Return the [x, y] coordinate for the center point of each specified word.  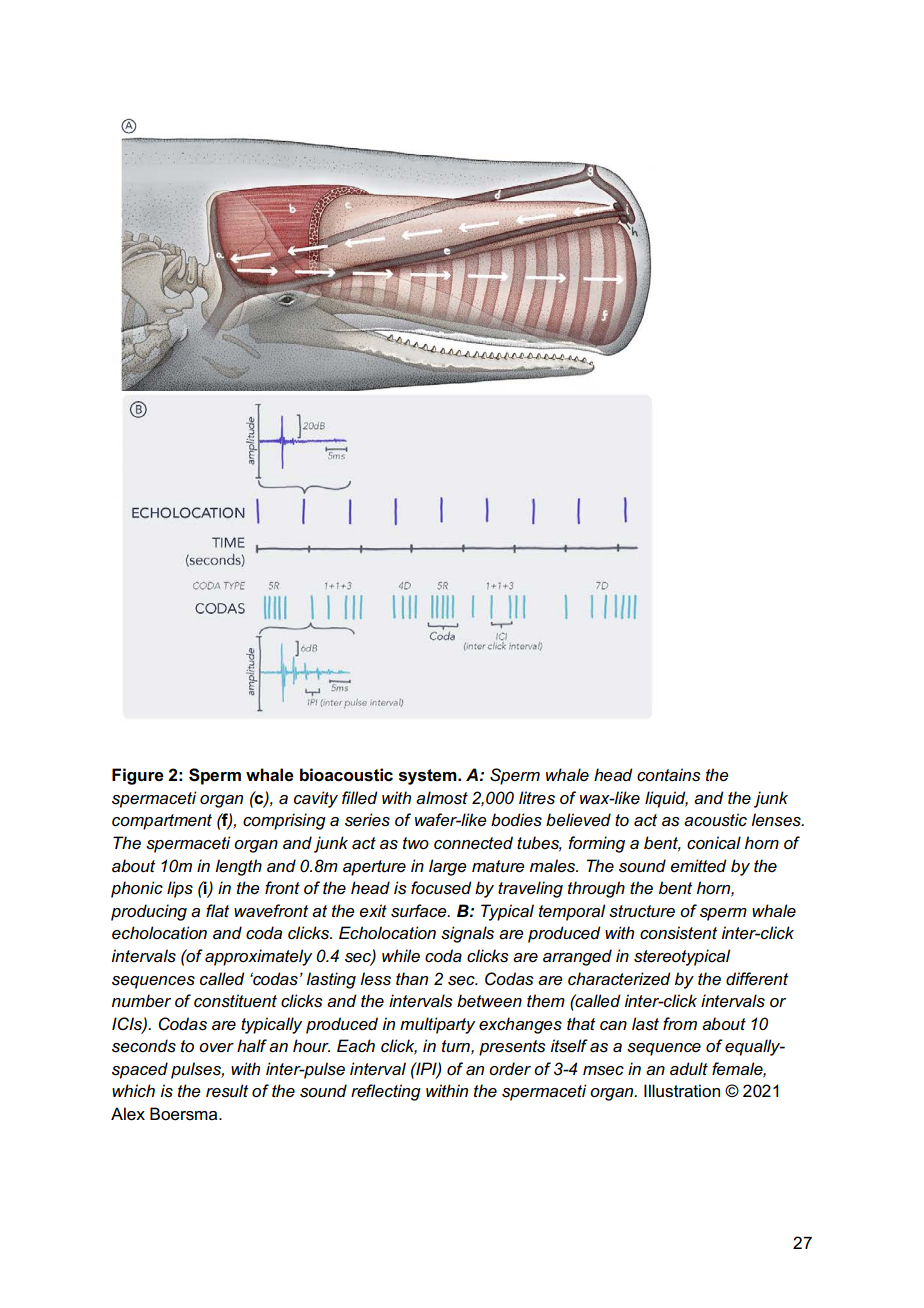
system [429, 777]
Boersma [185, 1114]
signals [467, 934]
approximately [258, 957]
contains [669, 774]
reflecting [386, 1092]
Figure [138, 776]
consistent [678, 933]
